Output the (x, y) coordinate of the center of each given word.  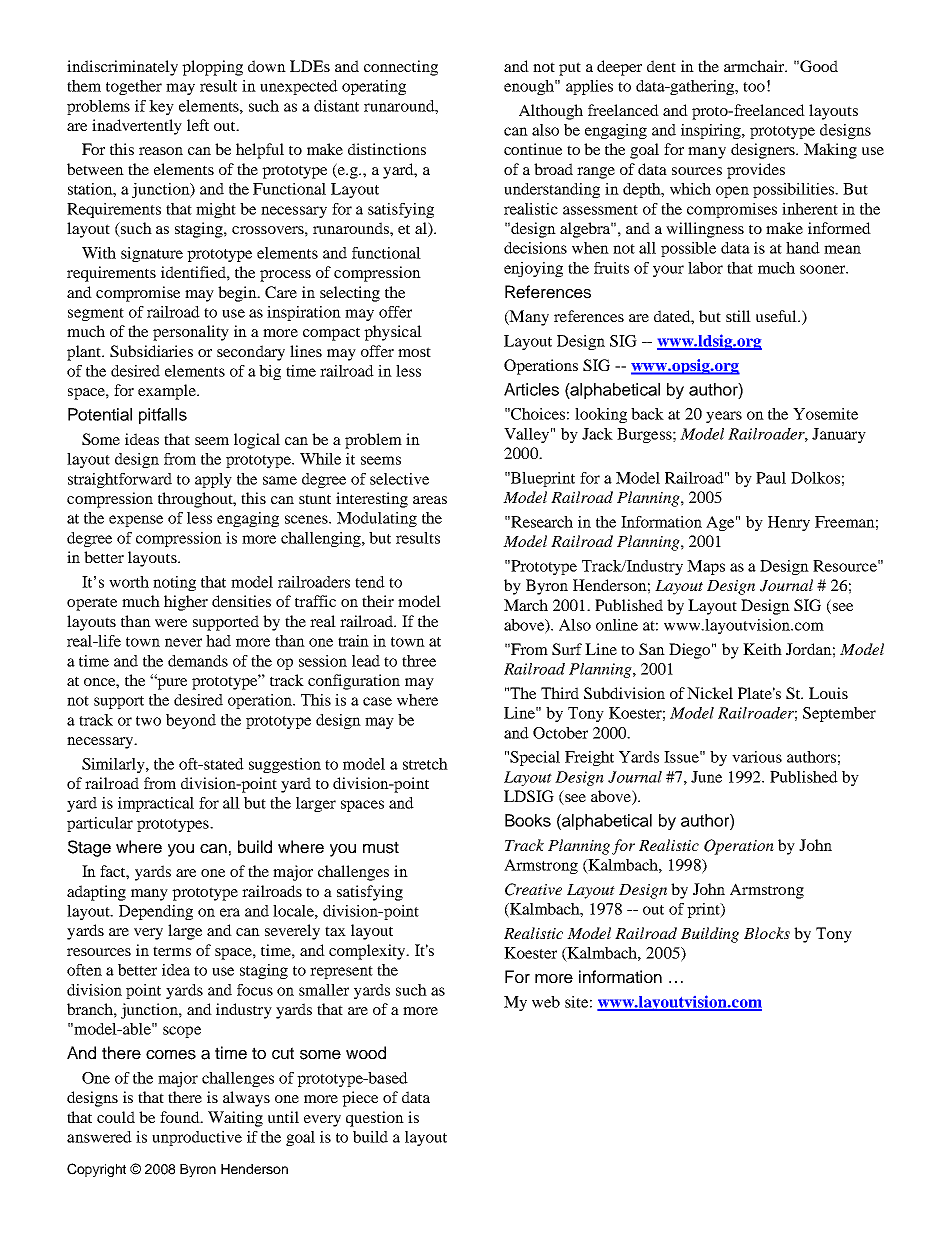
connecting (401, 68)
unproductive (197, 1138)
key (161, 107)
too (754, 87)
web (546, 1002)
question (375, 1119)
